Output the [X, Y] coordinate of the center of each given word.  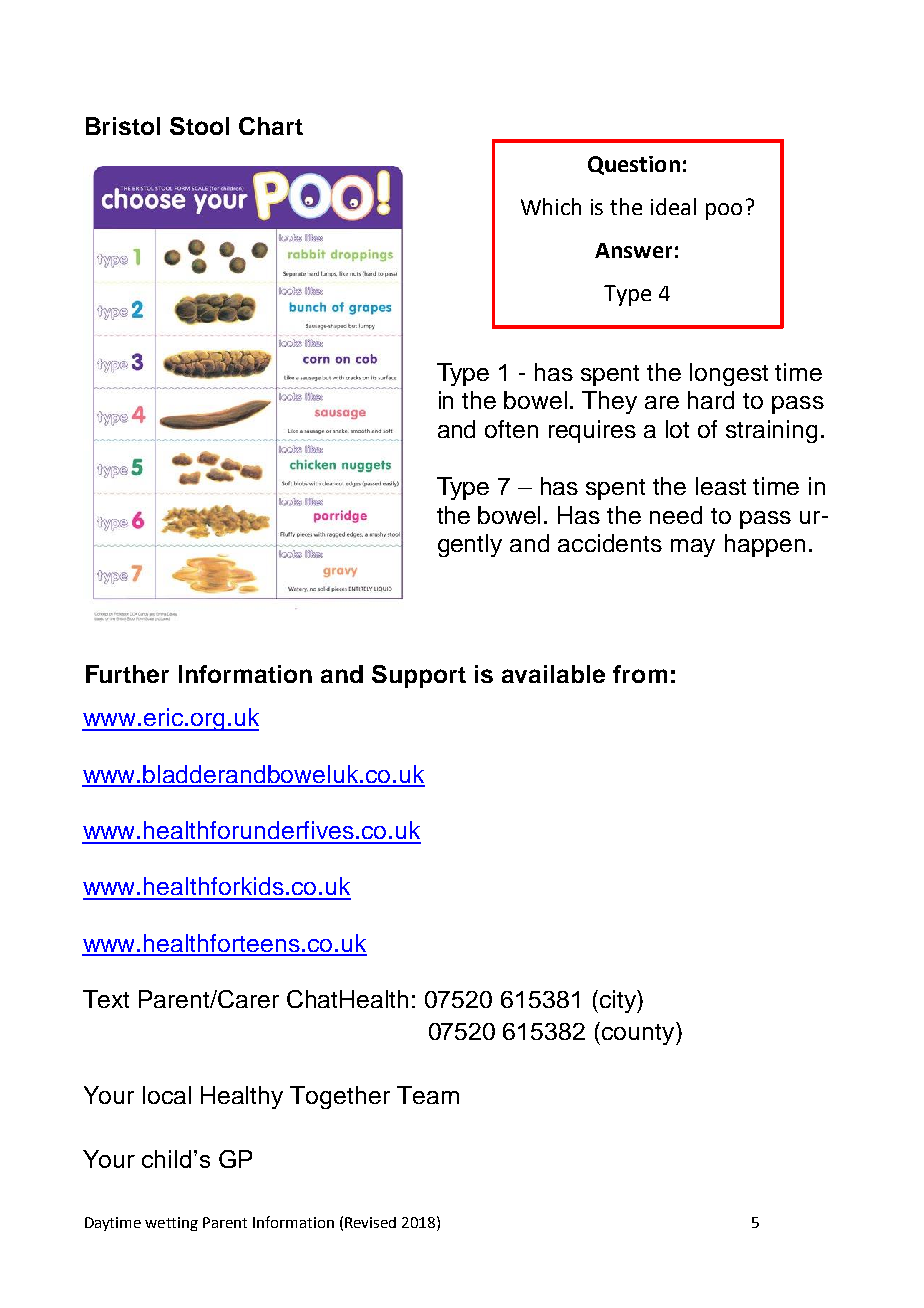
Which [551, 206]
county [639, 1033]
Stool [199, 126]
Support [419, 676]
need [676, 515]
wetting [171, 1224]
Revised [370, 1222]
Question [634, 165]
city [617, 1001]
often [511, 429]
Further [127, 674]
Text [106, 999]
